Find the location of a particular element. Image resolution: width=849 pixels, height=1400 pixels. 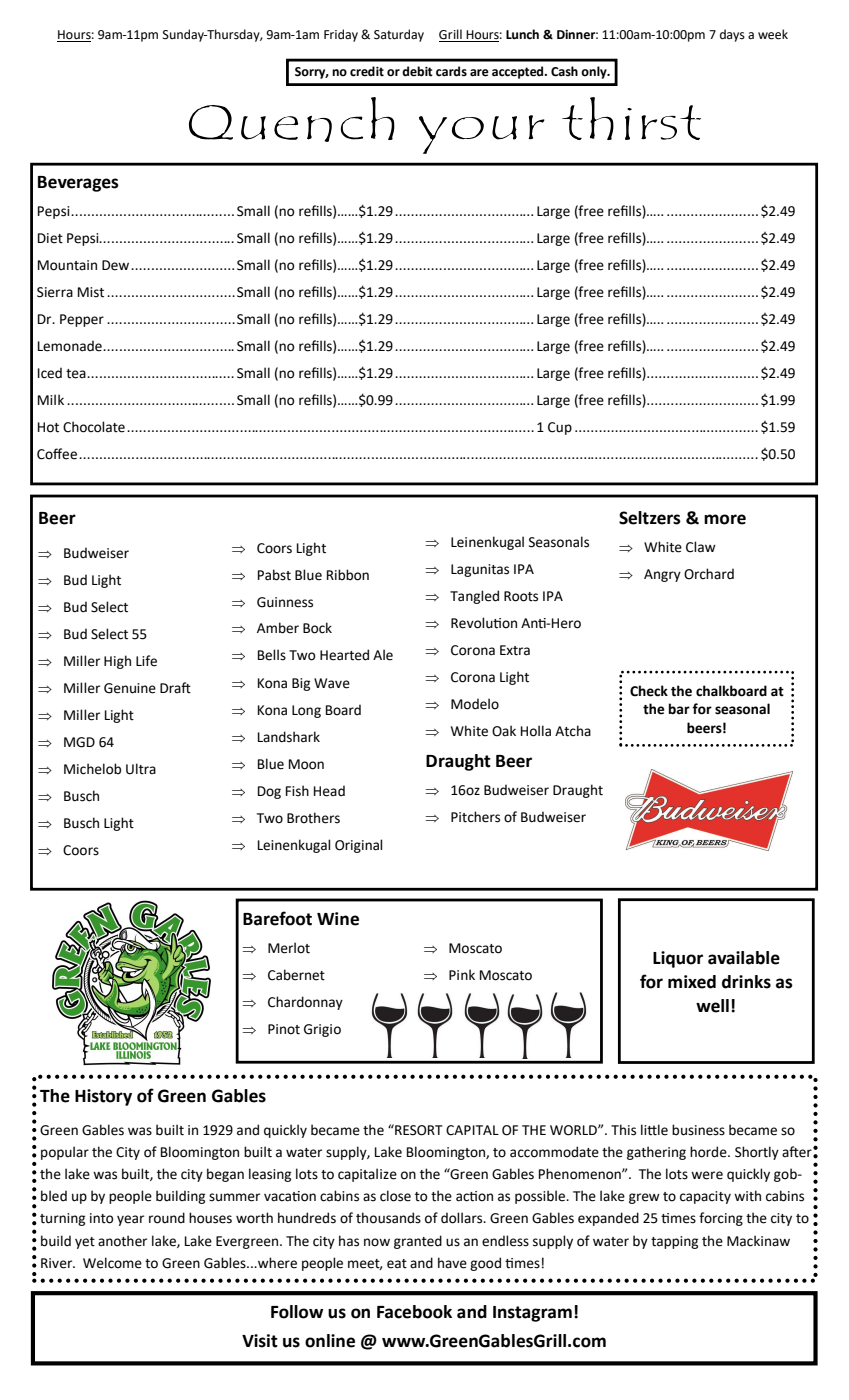

Cup is located at coordinates (560, 428).
